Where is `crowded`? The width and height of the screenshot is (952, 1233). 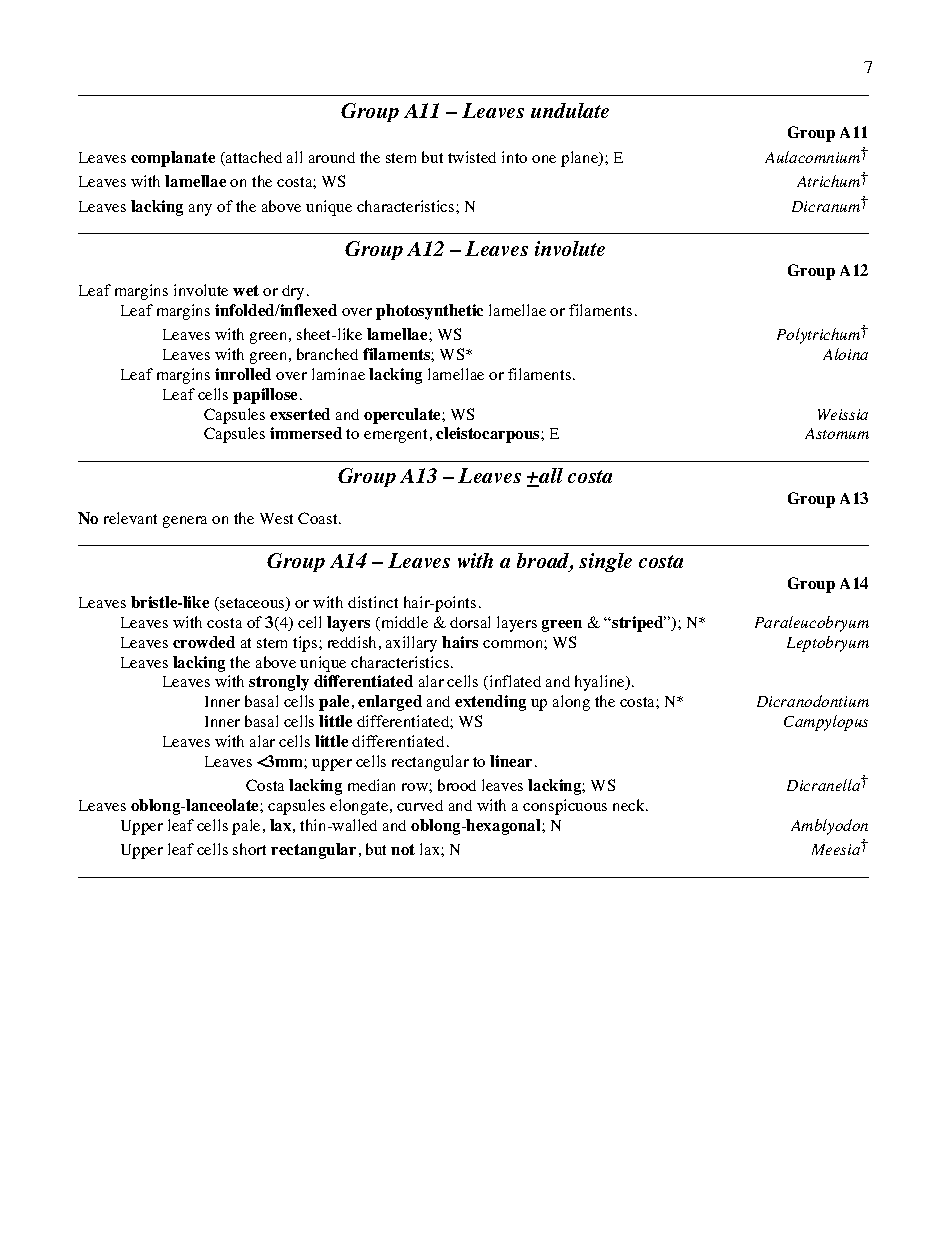 crowded is located at coordinates (204, 642).
